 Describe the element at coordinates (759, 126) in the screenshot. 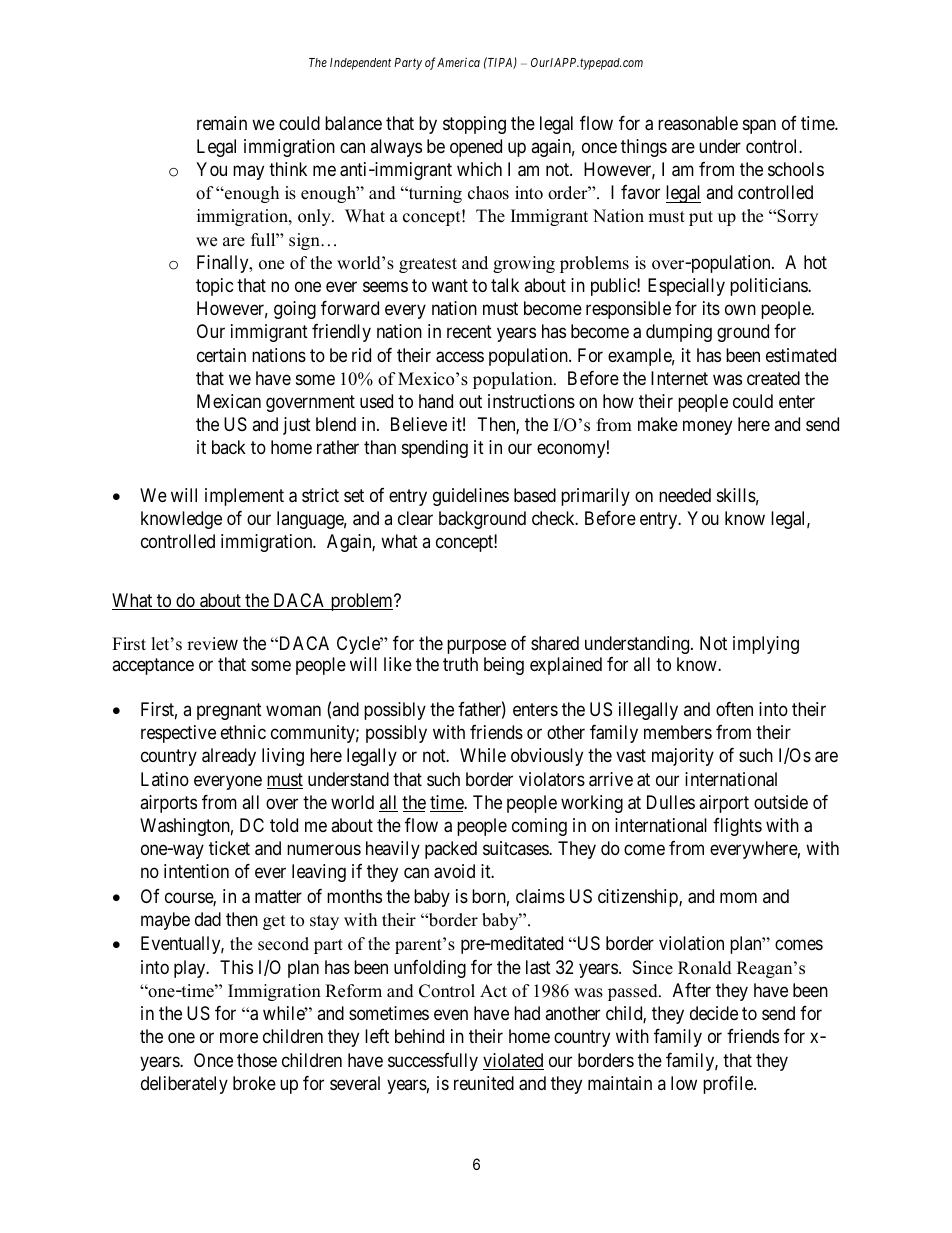

I see `span` at that location.
